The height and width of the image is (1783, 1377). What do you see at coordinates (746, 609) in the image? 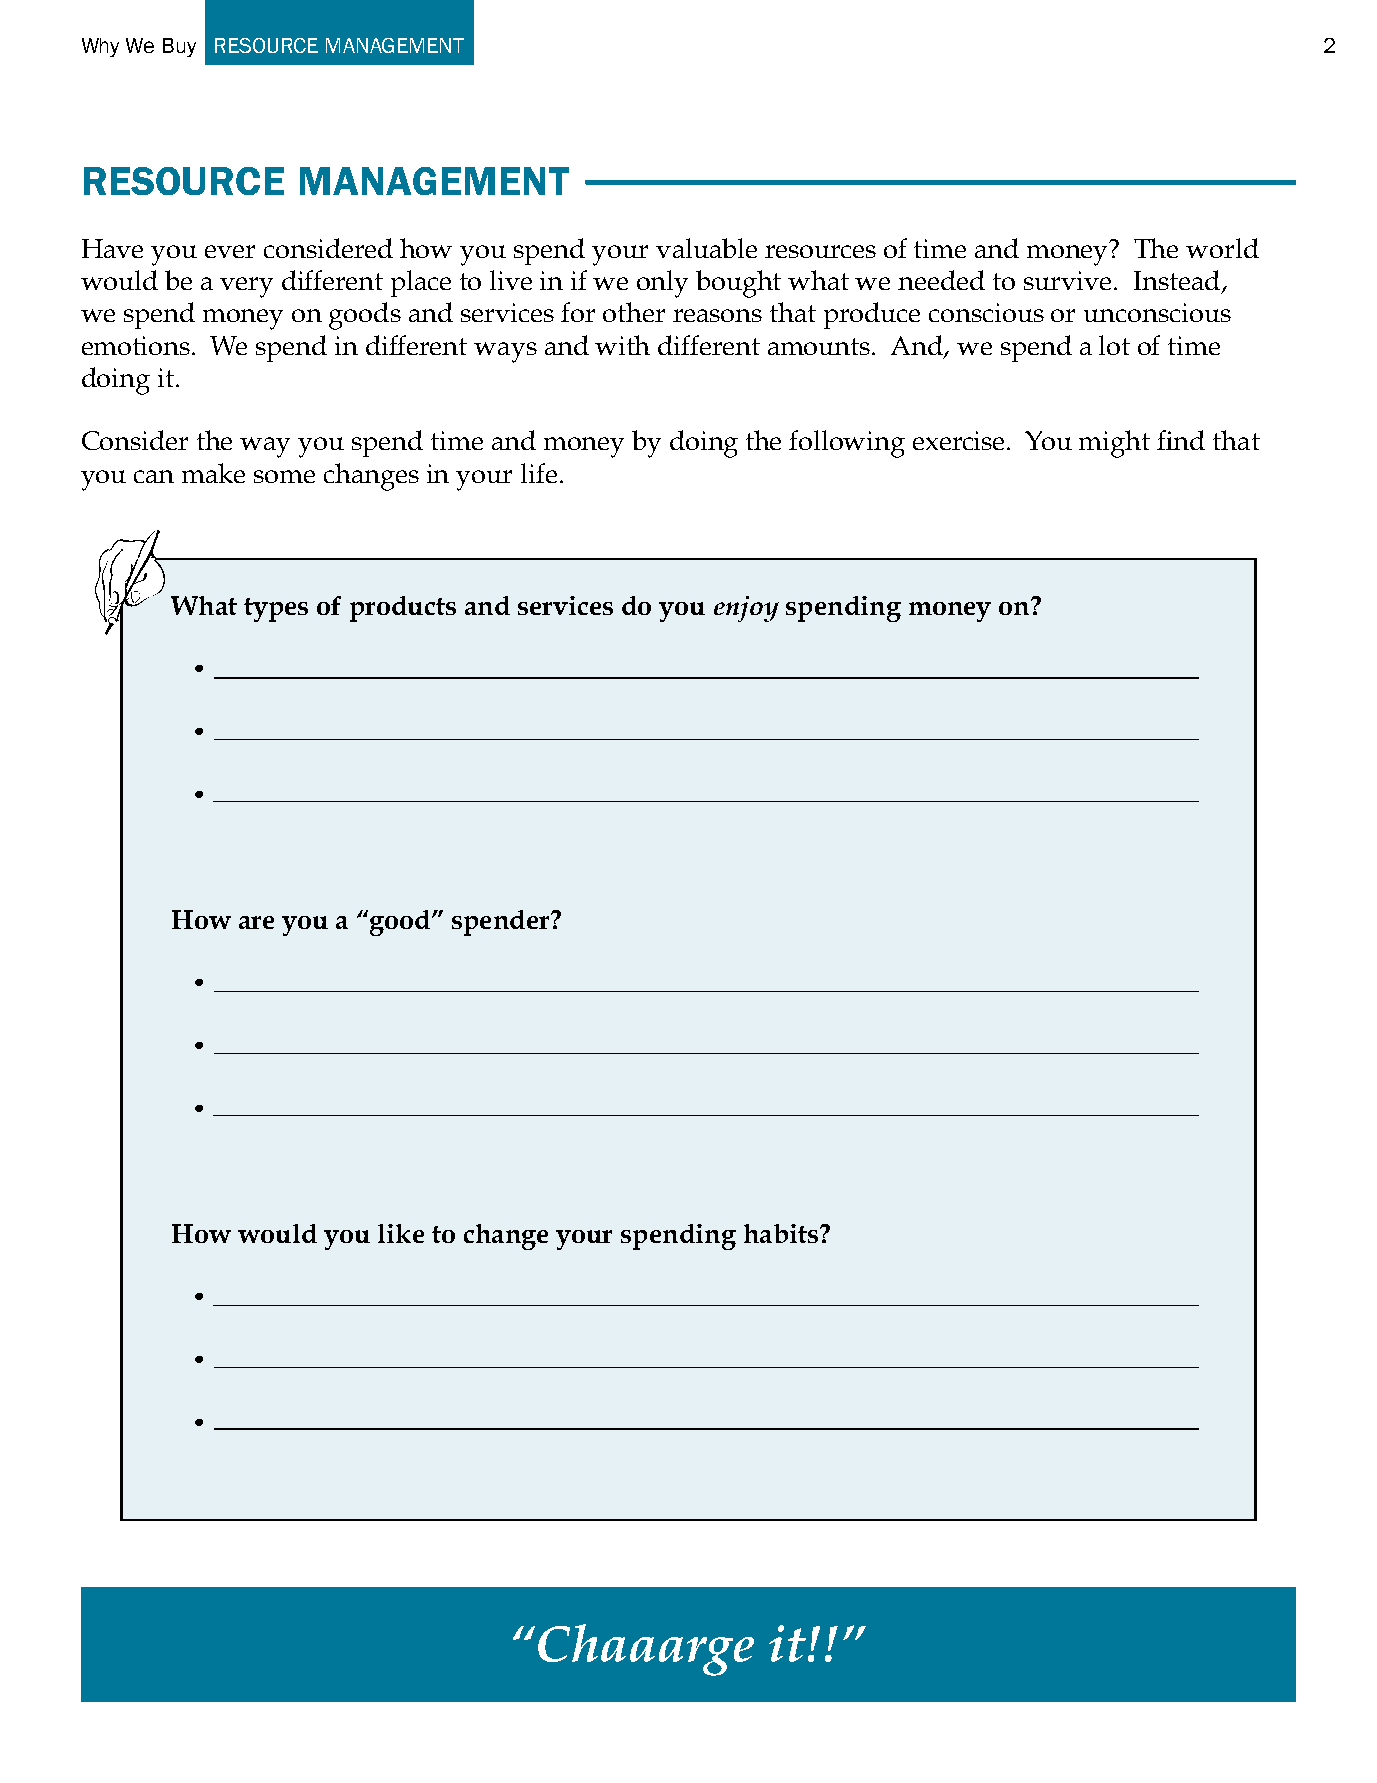
I see `enjoy` at bounding box center [746, 609].
